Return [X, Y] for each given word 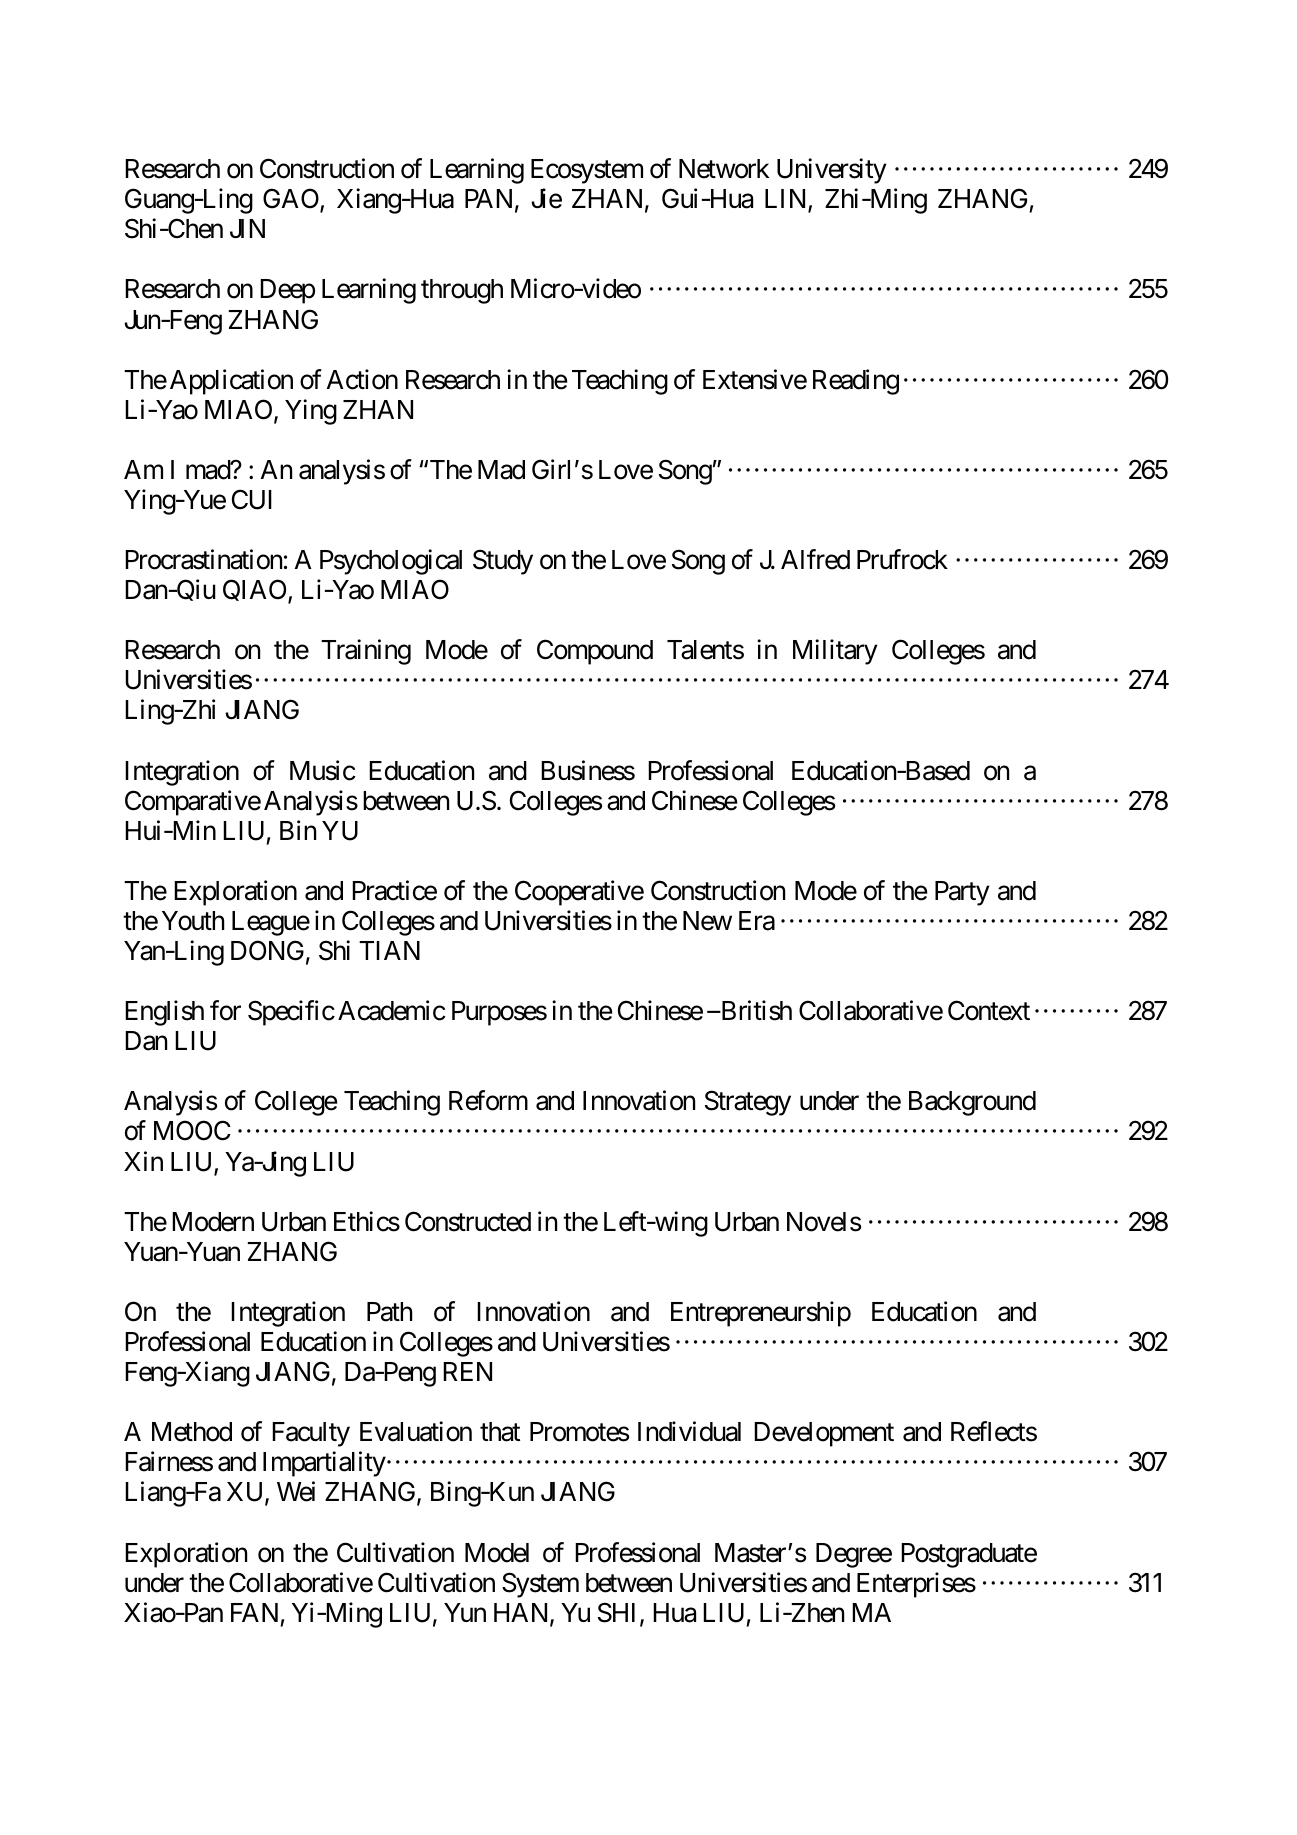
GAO [291, 199]
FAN [254, 1612]
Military [835, 652]
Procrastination [203, 559]
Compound [595, 652]
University [832, 171]
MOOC [192, 1131]
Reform [488, 1101]
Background [972, 1103]
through [462, 291]
